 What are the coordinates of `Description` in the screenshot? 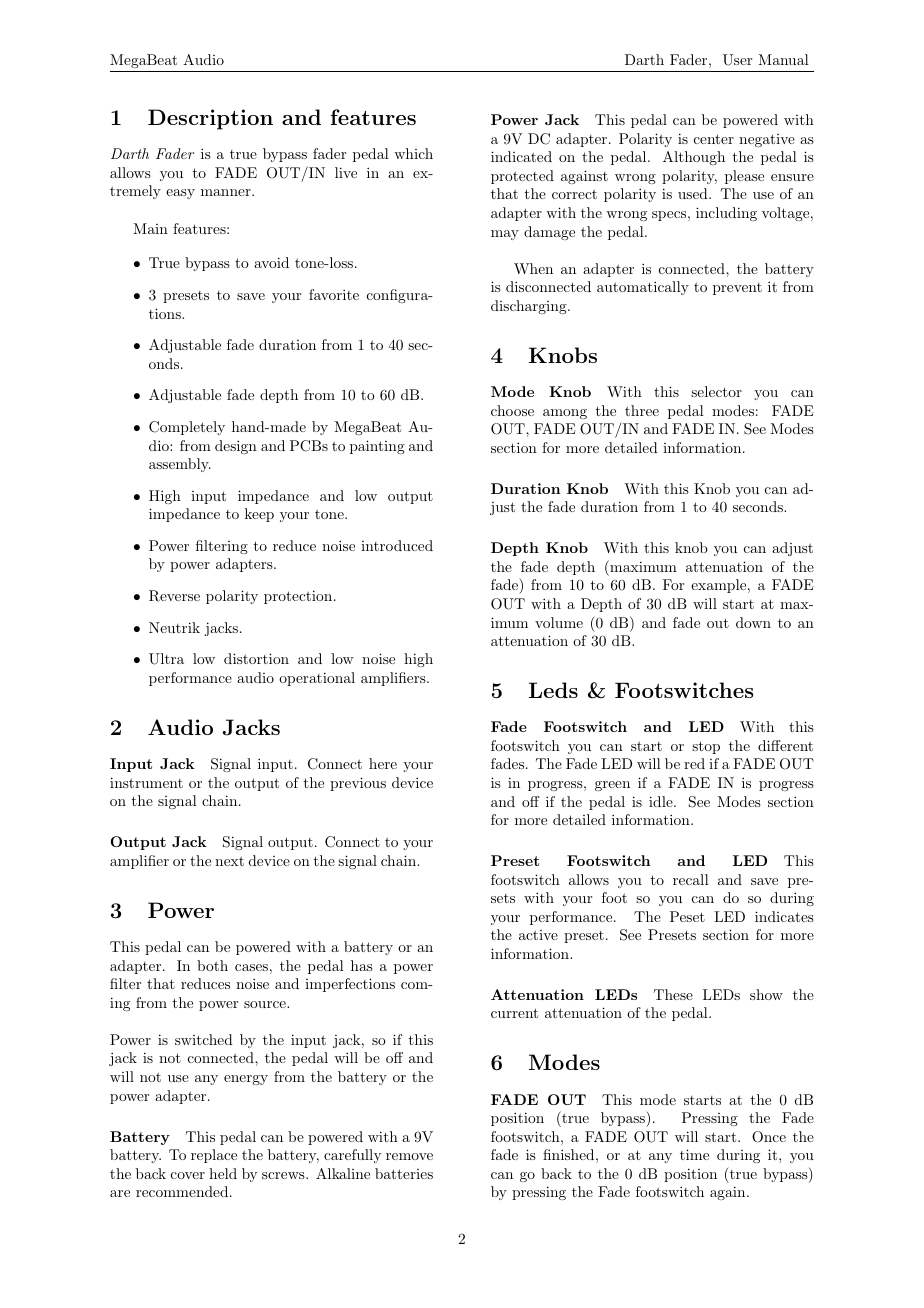 It's located at (210, 119).
